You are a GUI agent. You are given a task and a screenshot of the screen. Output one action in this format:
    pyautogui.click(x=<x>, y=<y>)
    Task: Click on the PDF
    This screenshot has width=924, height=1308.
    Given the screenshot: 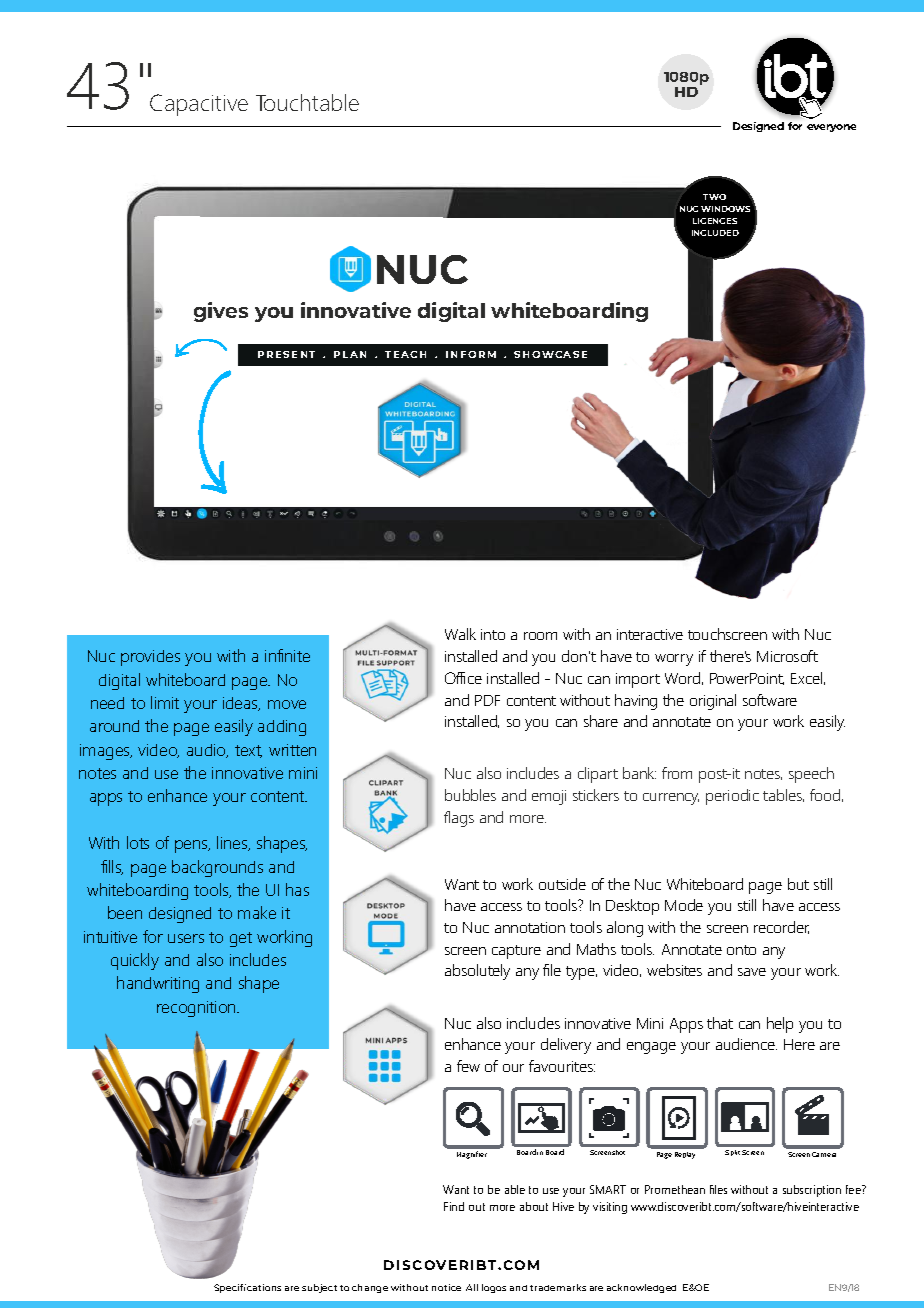 What is the action you would take?
    pyautogui.click(x=487, y=700)
